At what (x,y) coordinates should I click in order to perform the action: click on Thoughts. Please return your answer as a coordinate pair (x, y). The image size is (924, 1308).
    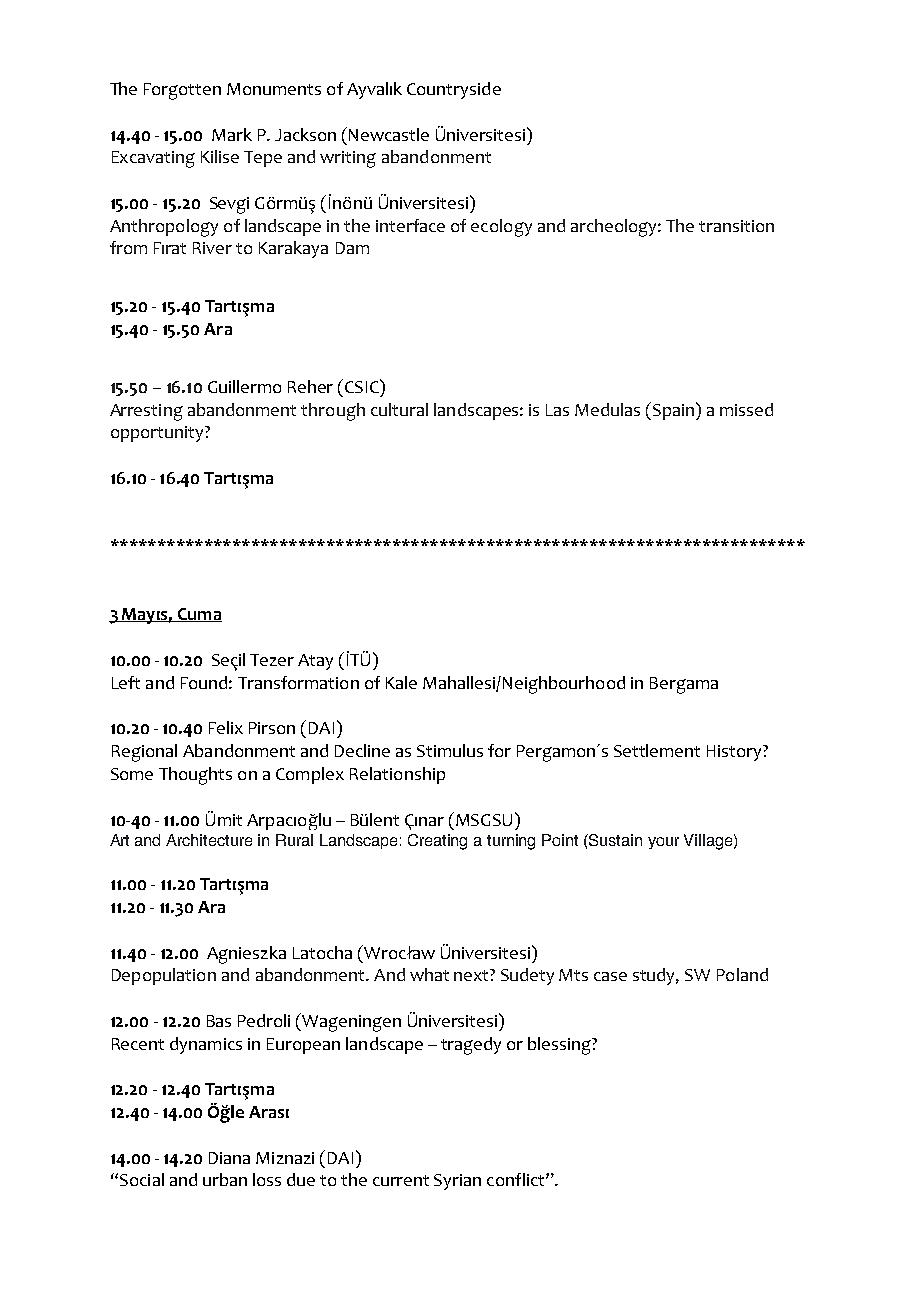
    Looking at the image, I should click on (195, 776).
